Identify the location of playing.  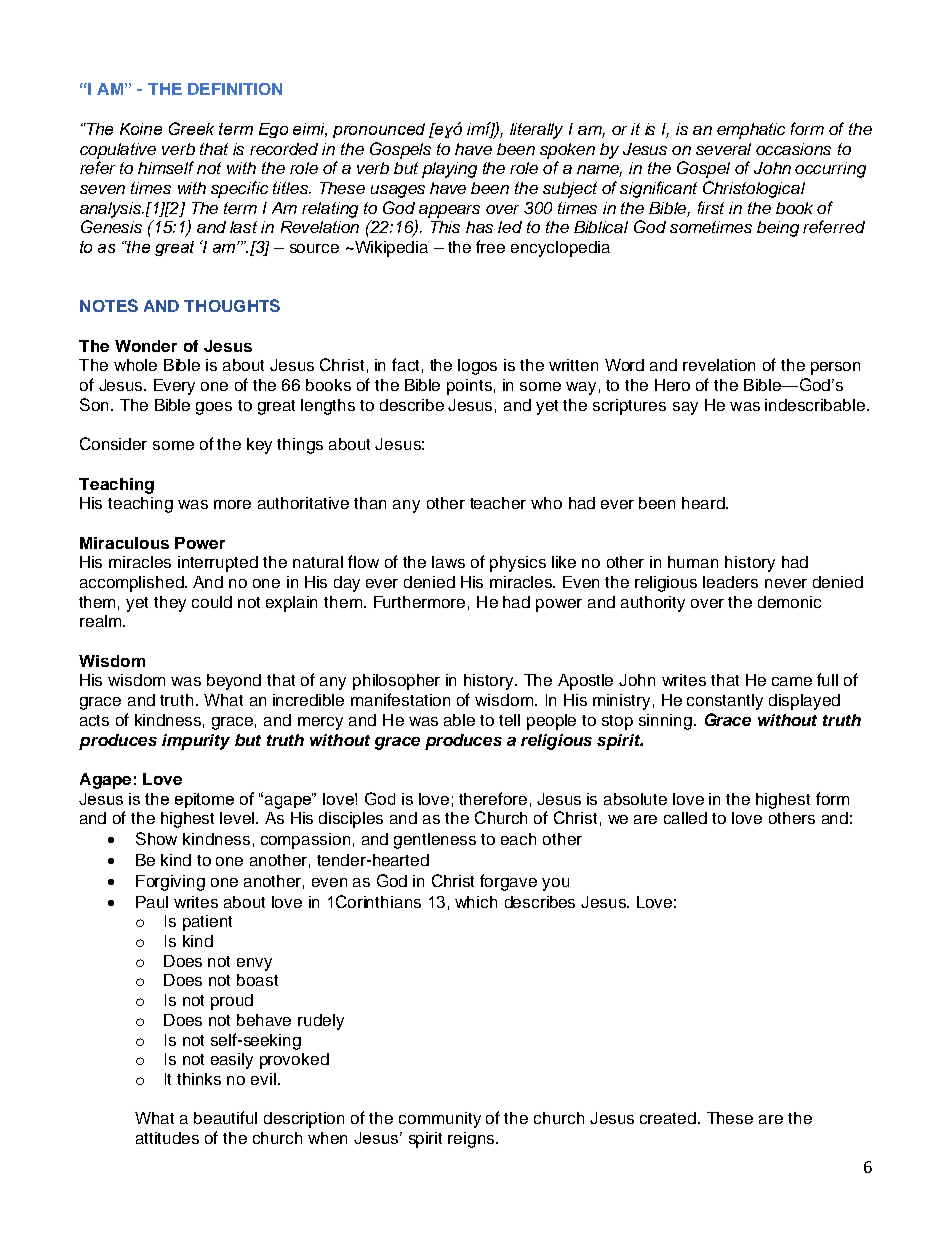
(449, 170).
